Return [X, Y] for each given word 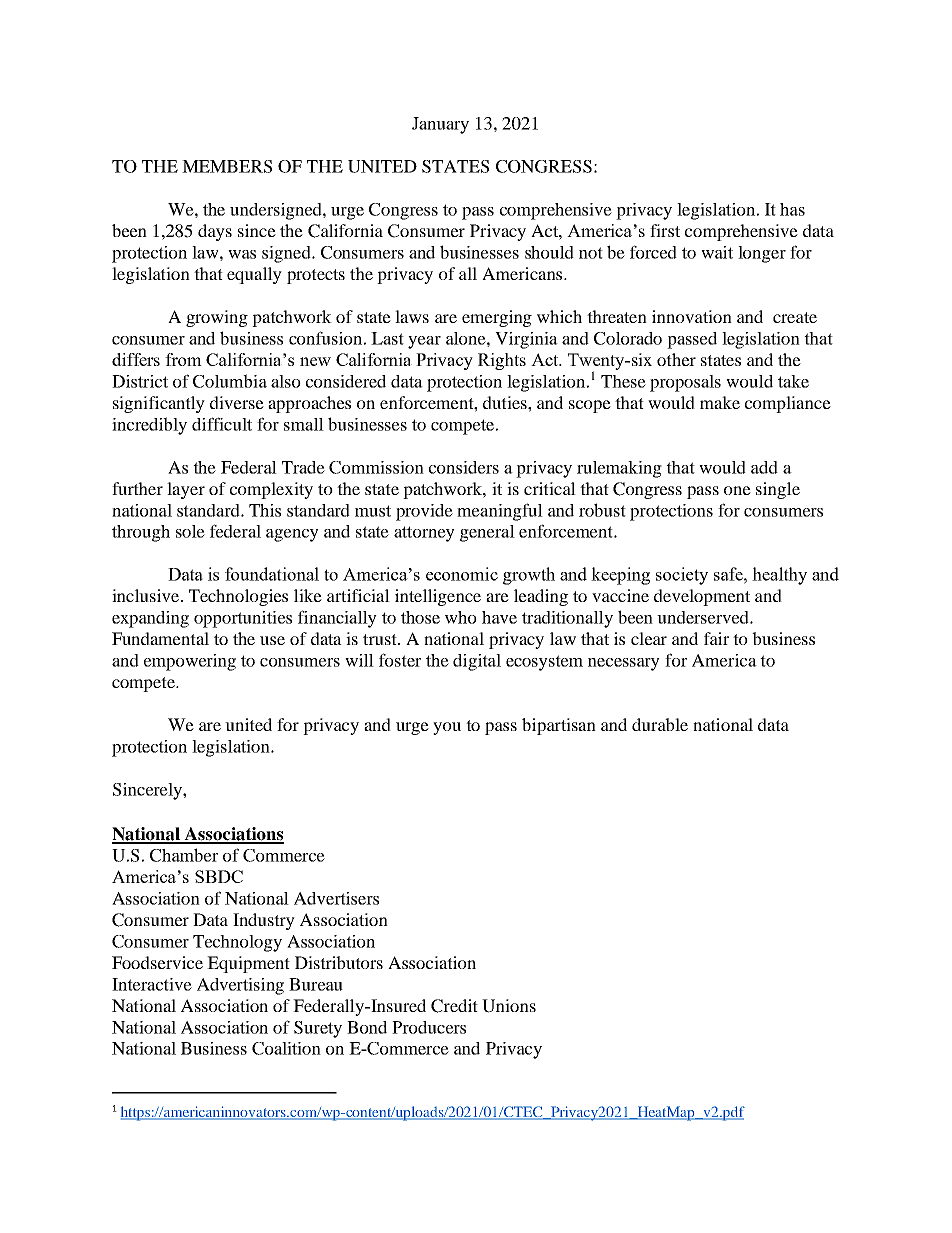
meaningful [500, 512]
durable [660, 724]
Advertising [240, 986]
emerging [497, 318]
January [440, 125]
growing [217, 318]
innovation [692, 316]
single [778, 490]
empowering [190, 662]
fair [716, 638]
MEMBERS [227, 166]
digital [477, 662]
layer [186, 490]
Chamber [184, 855]
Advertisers [336, 898]
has [792, 209]
